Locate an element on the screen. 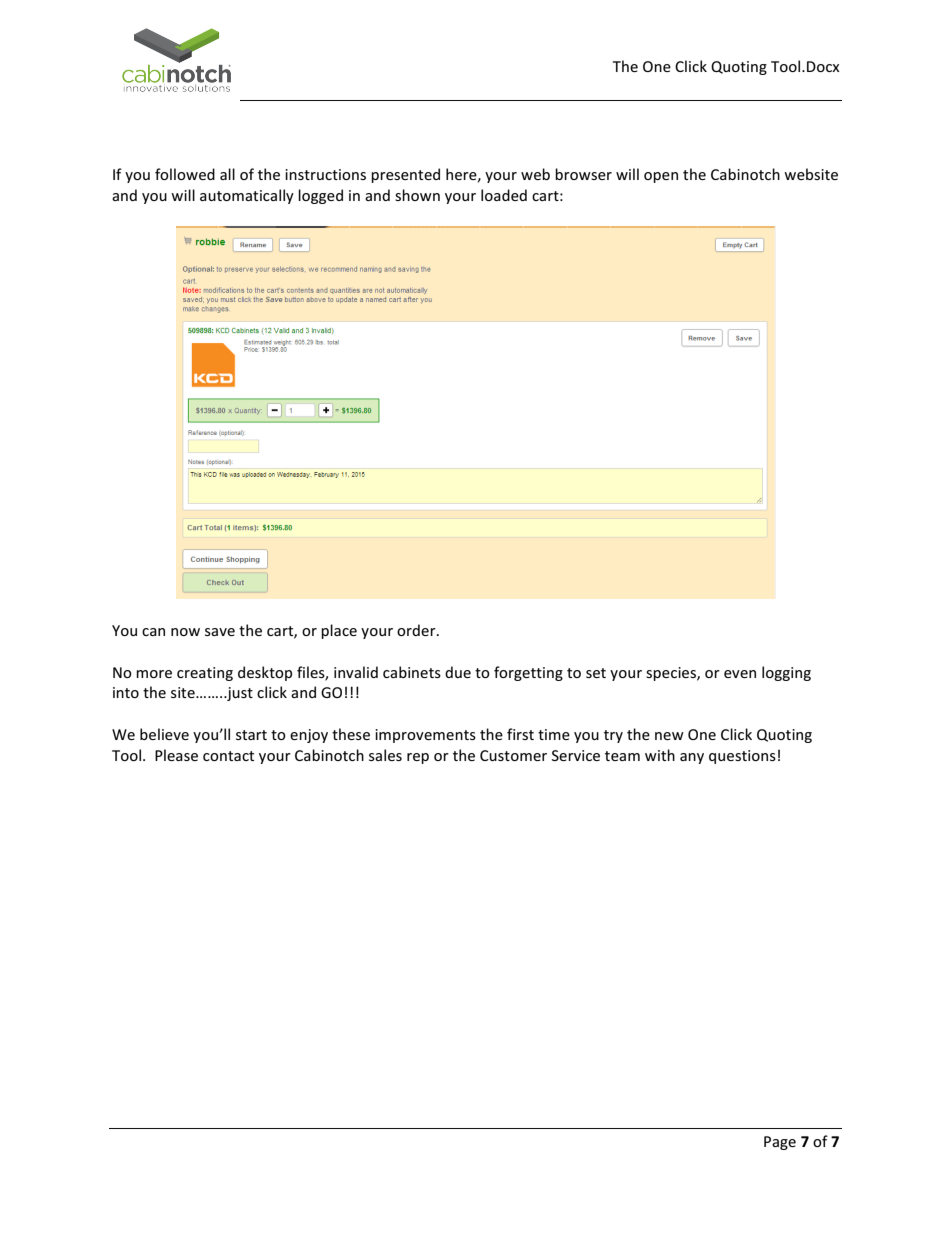  rep is located at coordinates (418, 758).
